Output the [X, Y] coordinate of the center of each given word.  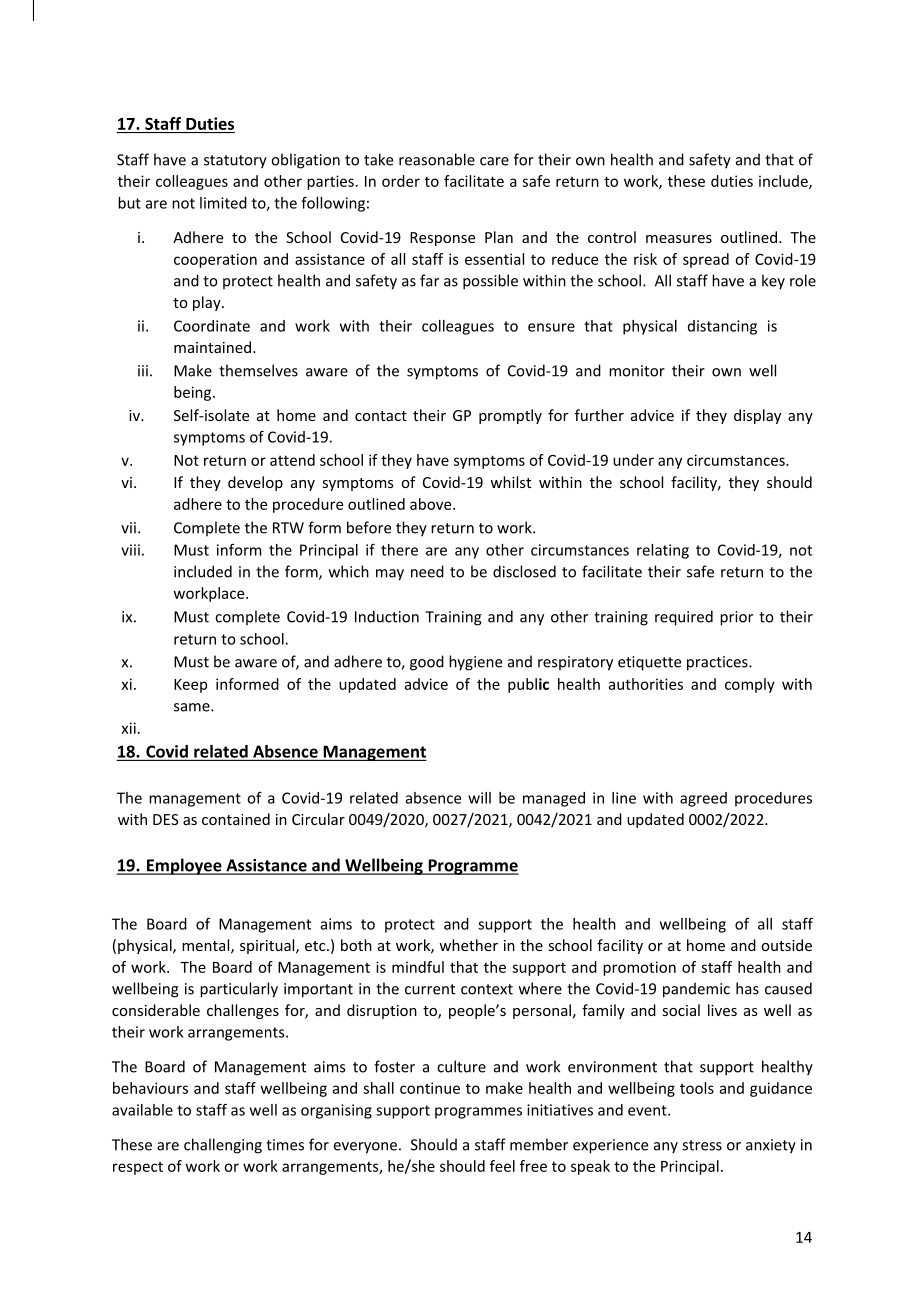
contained [236, 819]
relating [663, 551]
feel [502, 1166]
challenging [223, 1146]
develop [255, 483]
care [494, 161]
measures [679, 239]
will [479, 798]
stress [702, 1145]
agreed [703, 799]
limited [223, 203]
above [432, 504]
